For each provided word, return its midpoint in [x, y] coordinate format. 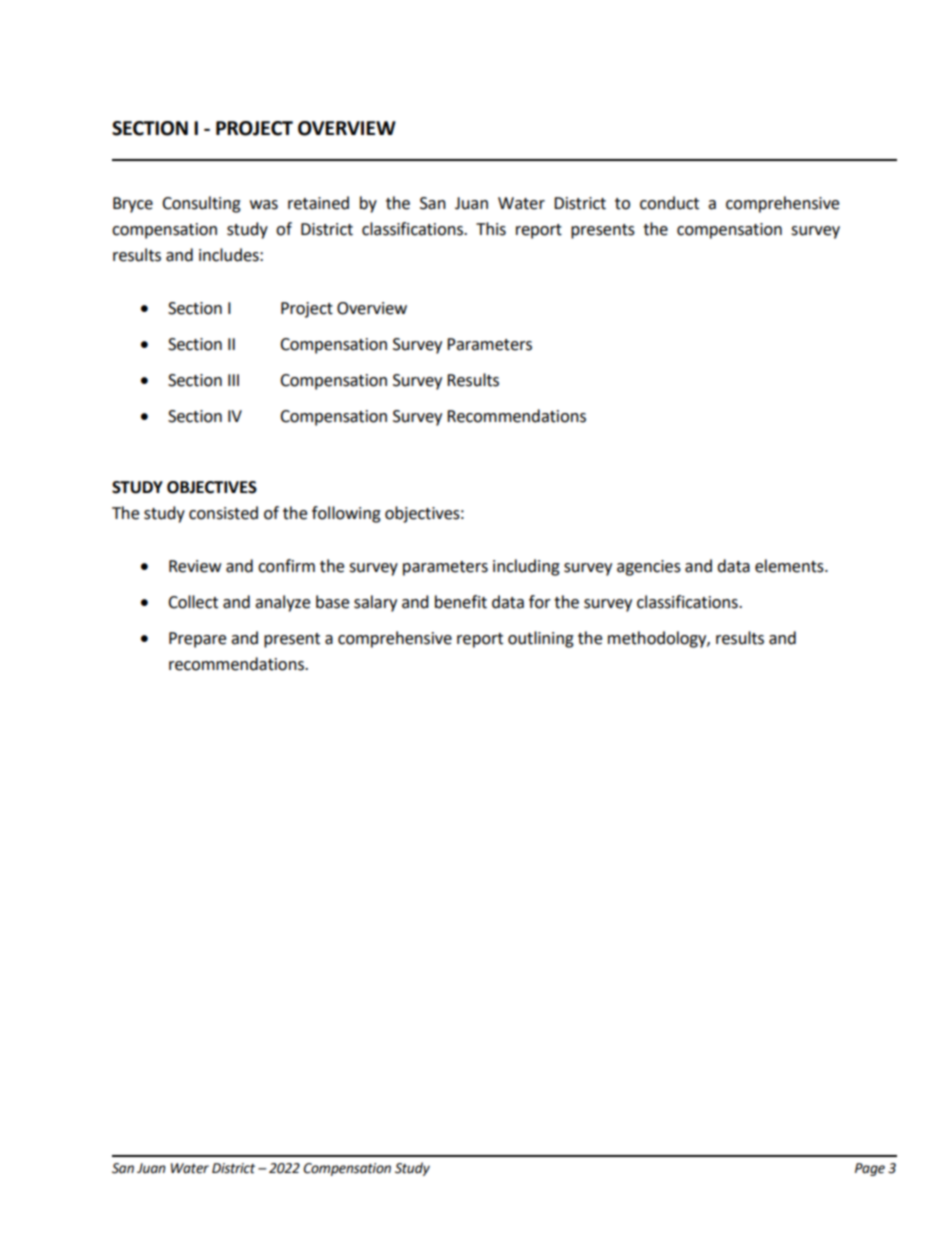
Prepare [197, 640]
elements [790, 566]
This [491, 229]
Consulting [201, 204]
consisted [223, 513]
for [540, 602]
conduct [669, 203]
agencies [649, 568]
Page [870, 1169]
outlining [541, 639]
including [526, 567]
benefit [461, 602]
